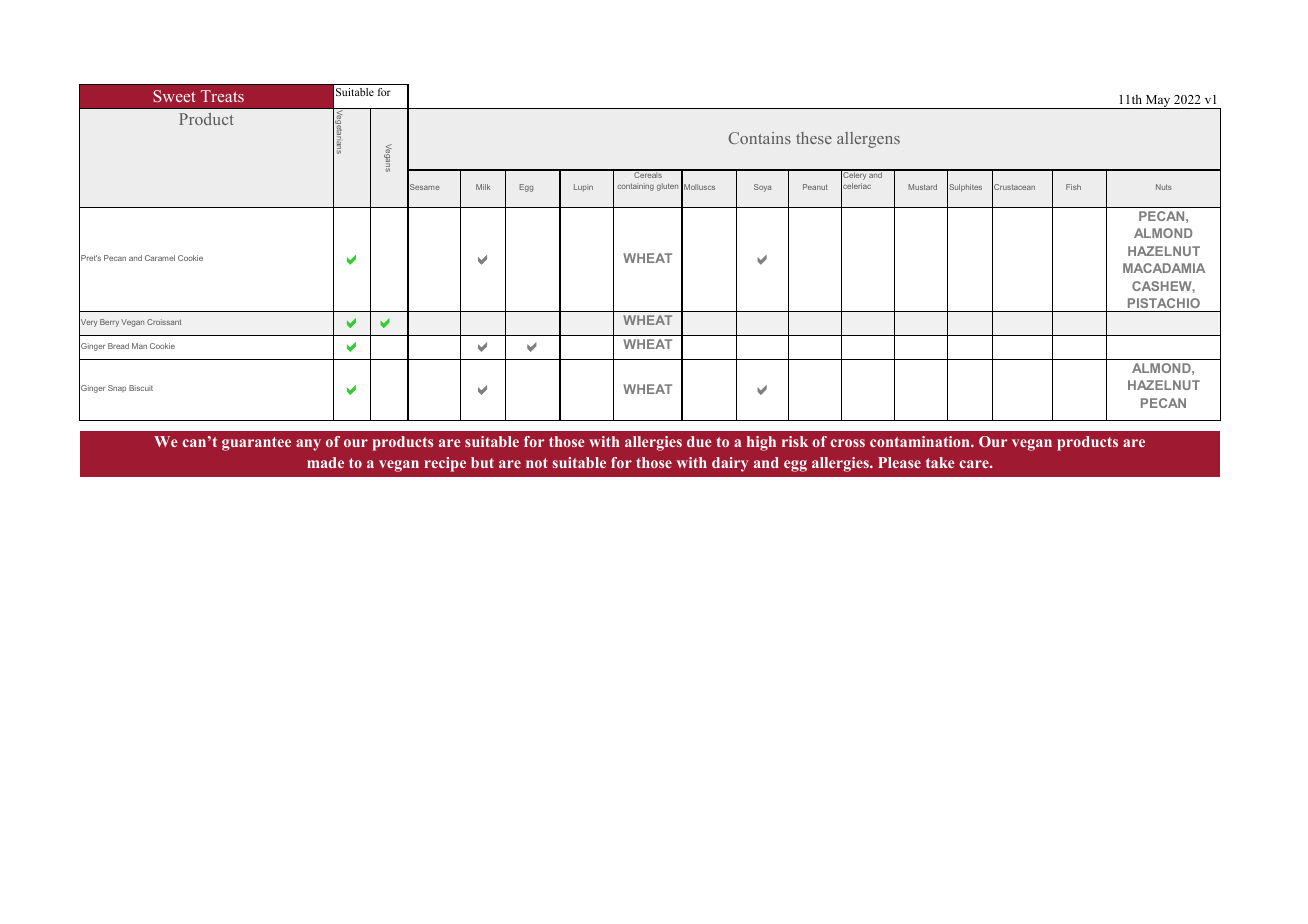 This screenshot has height=924, width=1308. What do you see at coordinates (222, 96) in the screenshot?
I see `Treats` at bounding box center [222, 96].
